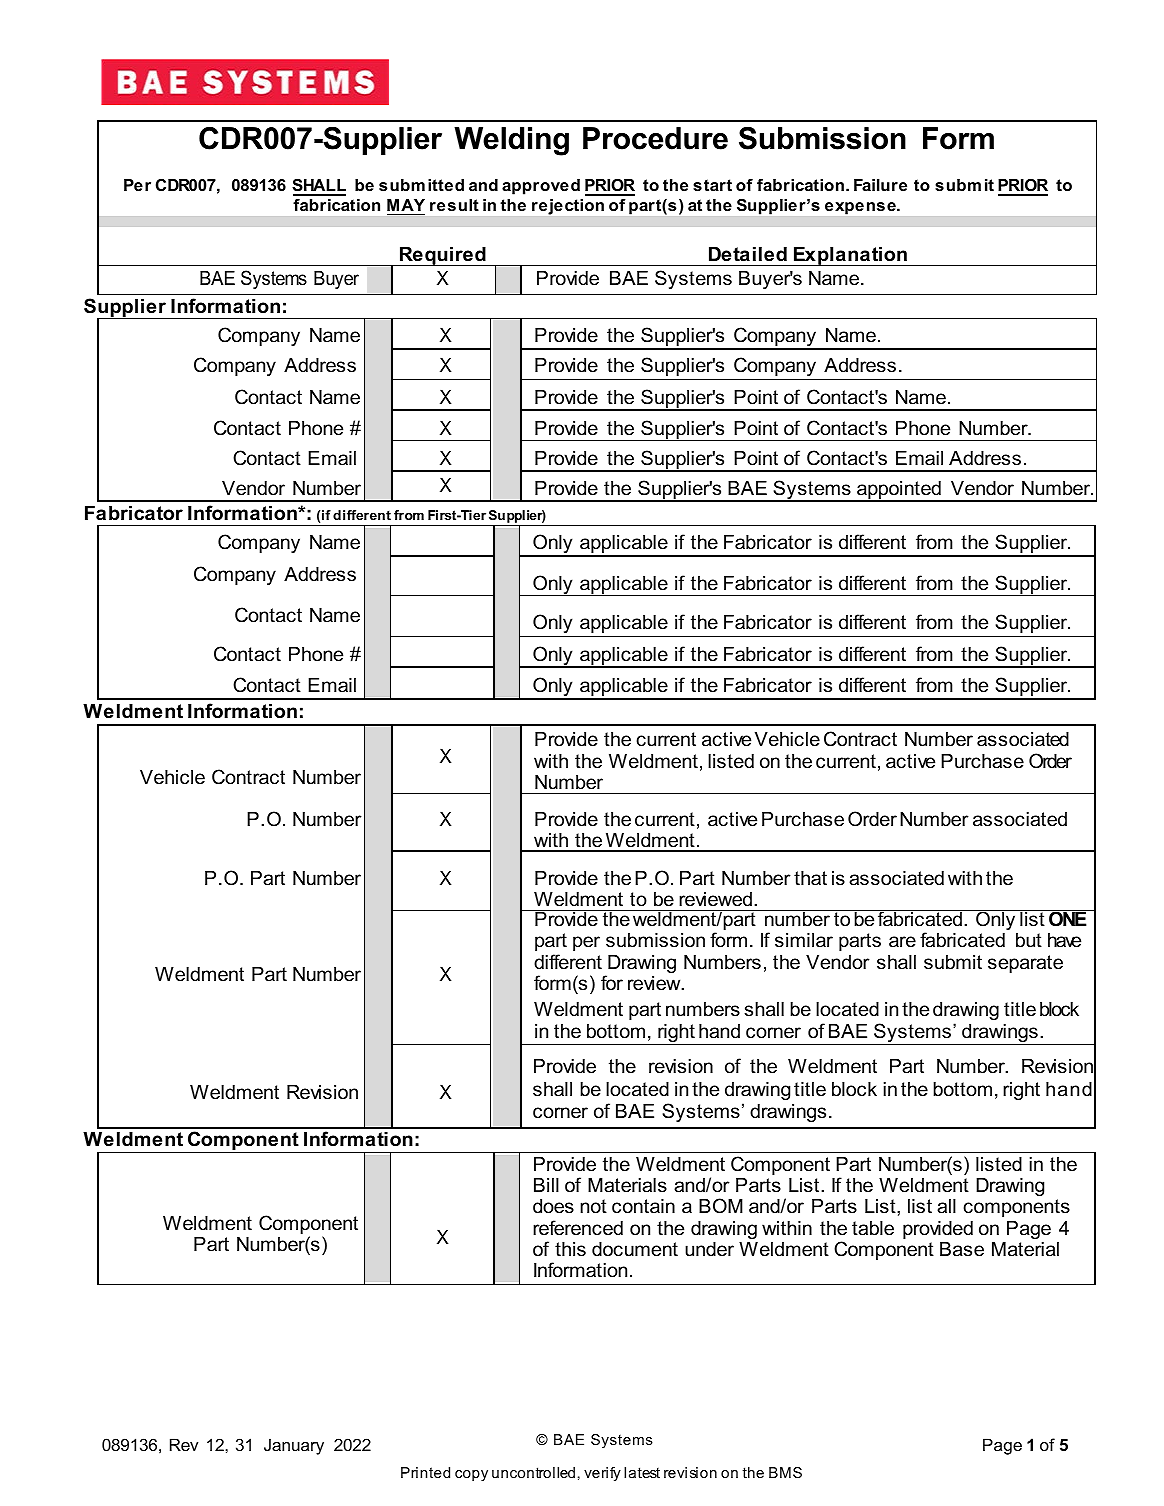  I want to click on Required, so click(443, 256).
